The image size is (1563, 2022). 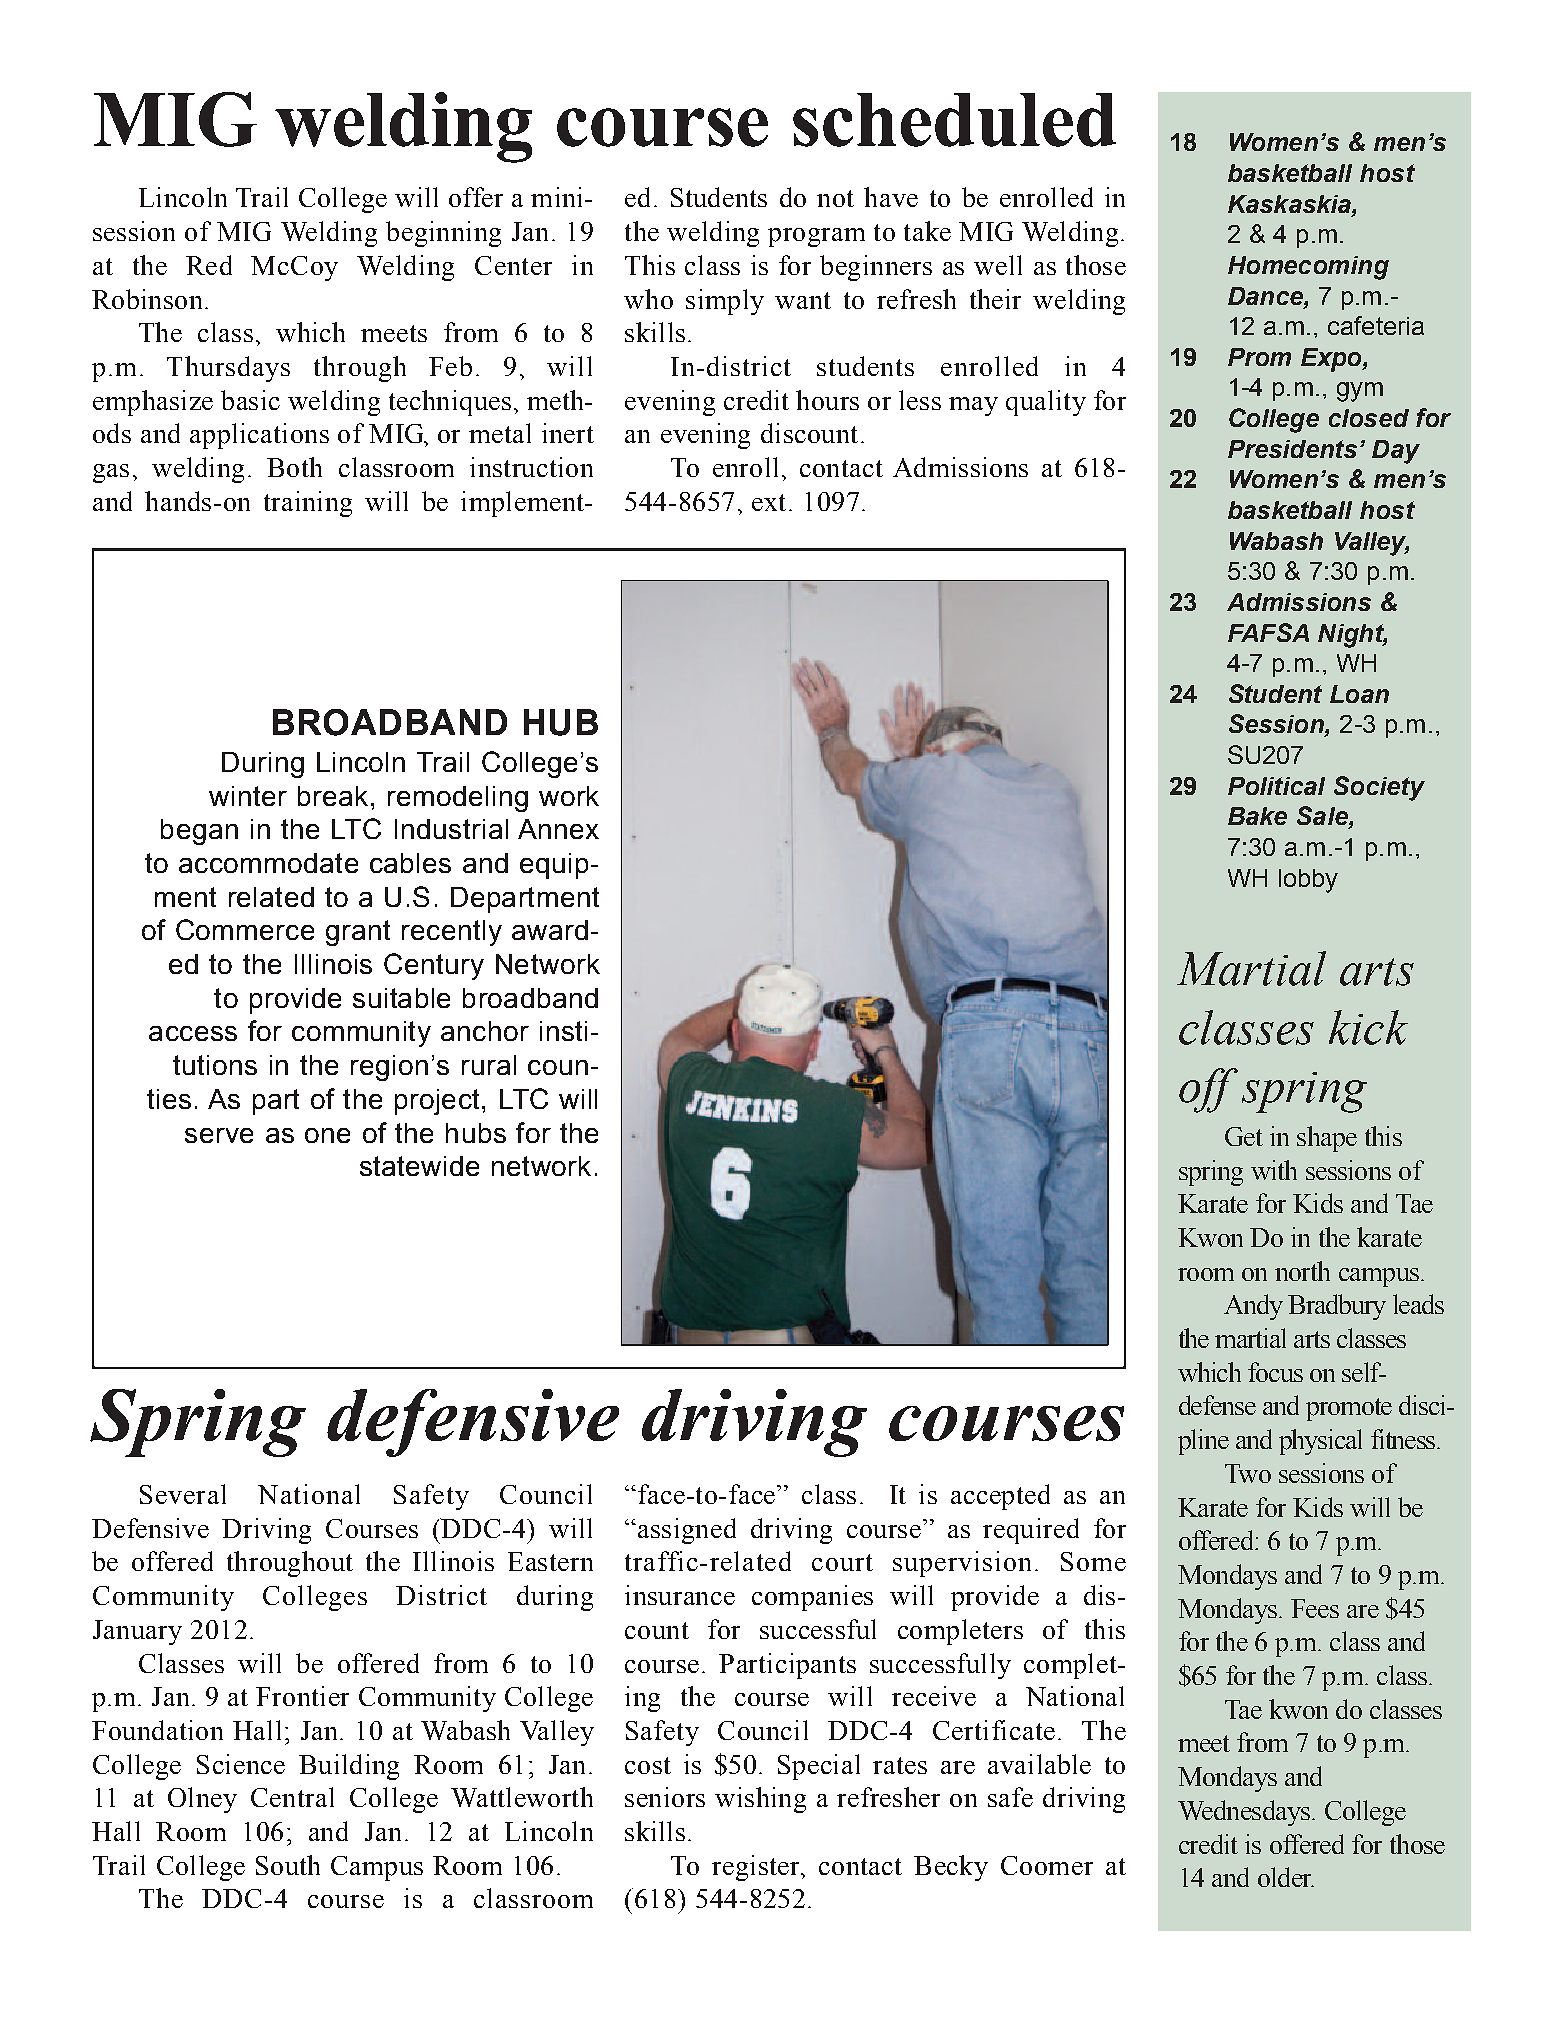 What do you see at coordinates (193, 1033) in the screenshot?
I see `access` at bounding box center [193, 1033].
